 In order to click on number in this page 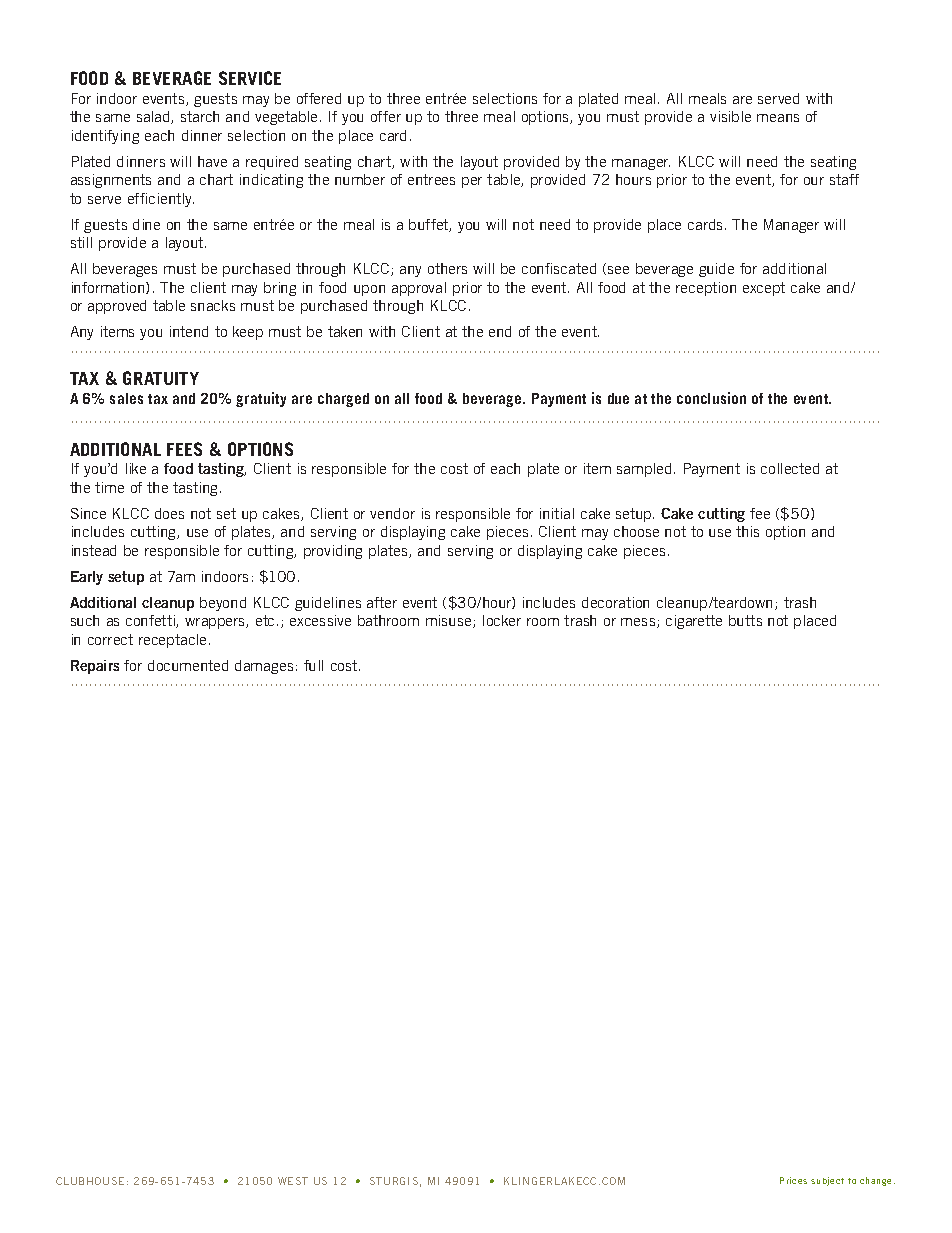, I will do `click(360, 179)`.
